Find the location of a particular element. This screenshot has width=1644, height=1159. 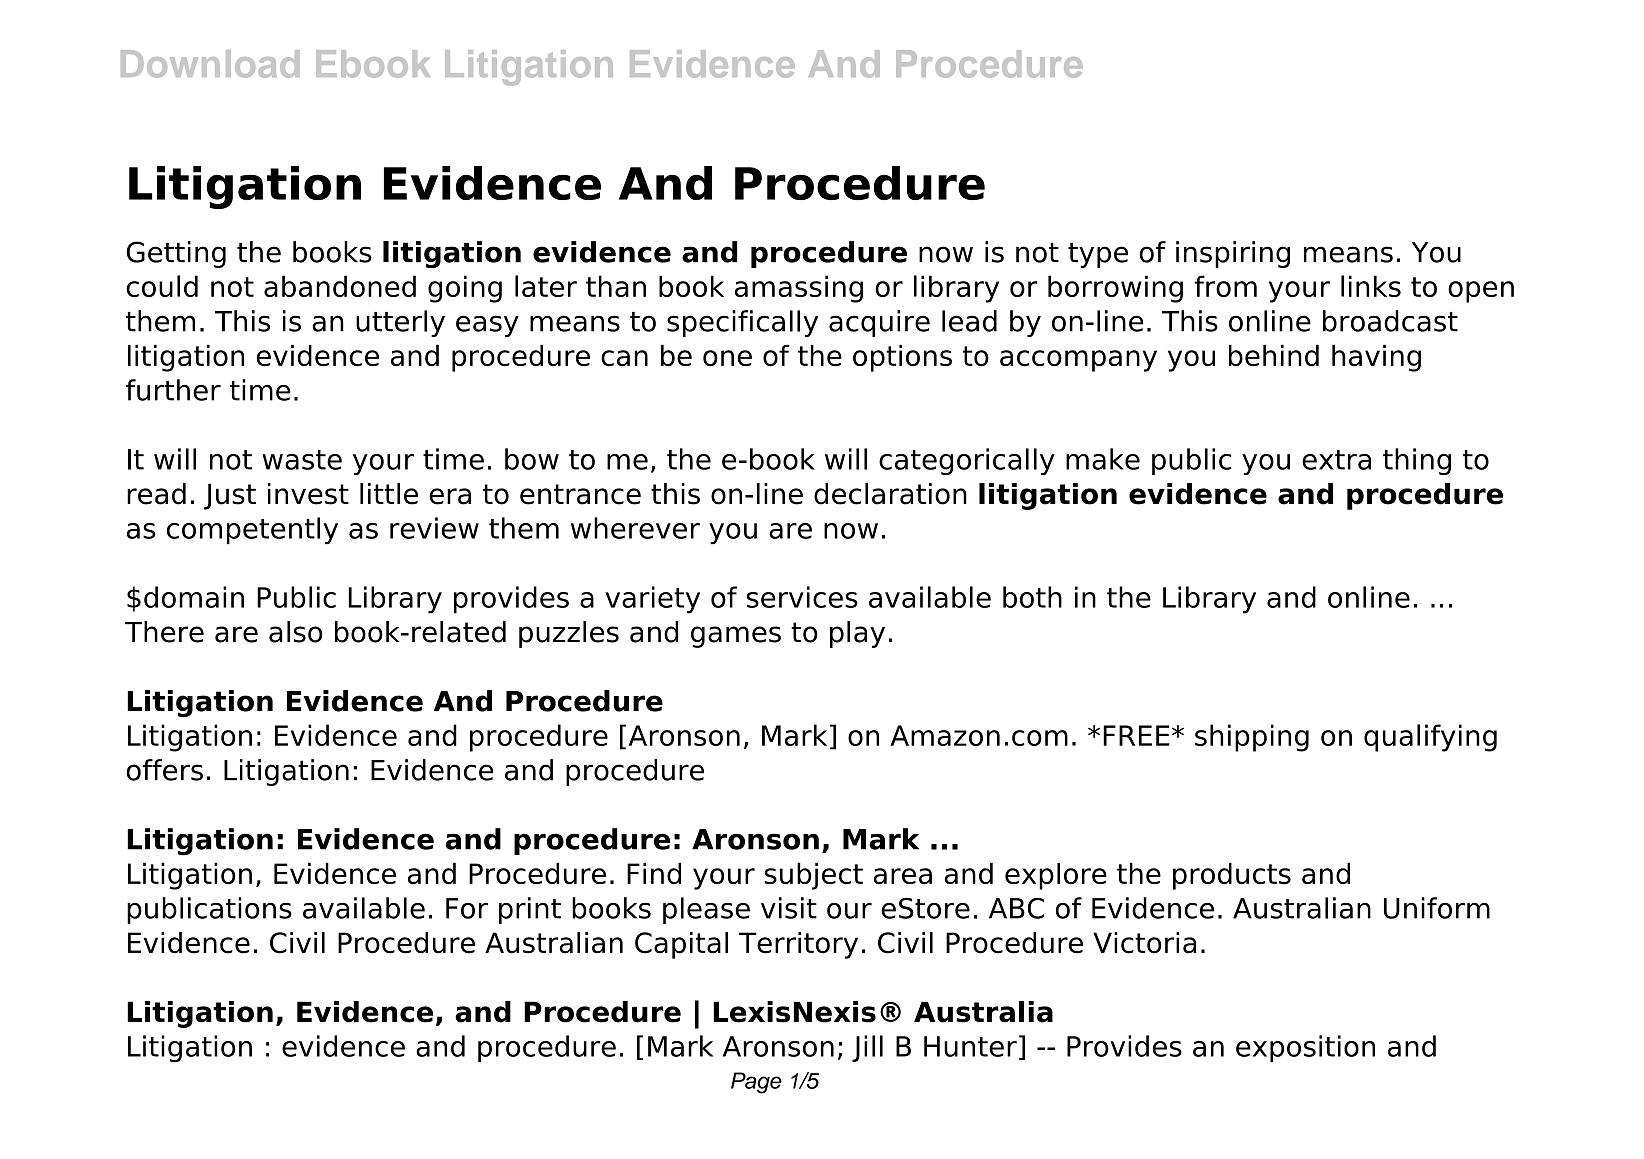

Jill is located at coordinates (867, 1048).
